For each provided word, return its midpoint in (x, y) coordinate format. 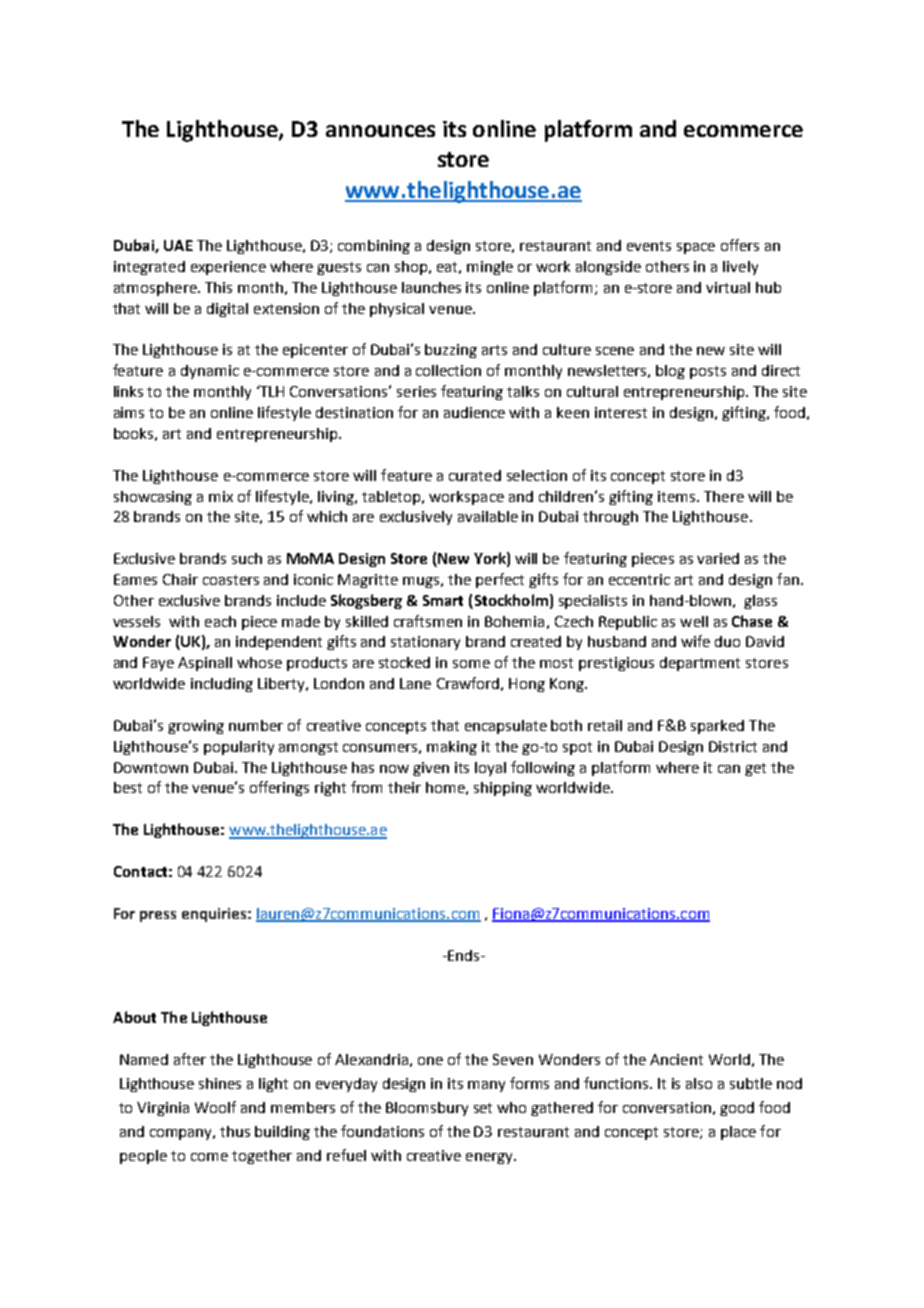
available (488, 516)
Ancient (676, 1059)
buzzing (451, 351)
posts (708, 372)
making (452, 748)
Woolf (215, 1107)
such (247, 558)
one (430, 1061)
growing (196, 727)
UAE (178, 245)
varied (718, 558)
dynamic (210, 372)
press (158, 916)
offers (740, 245)
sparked (717, 727)
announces (380, 131)
